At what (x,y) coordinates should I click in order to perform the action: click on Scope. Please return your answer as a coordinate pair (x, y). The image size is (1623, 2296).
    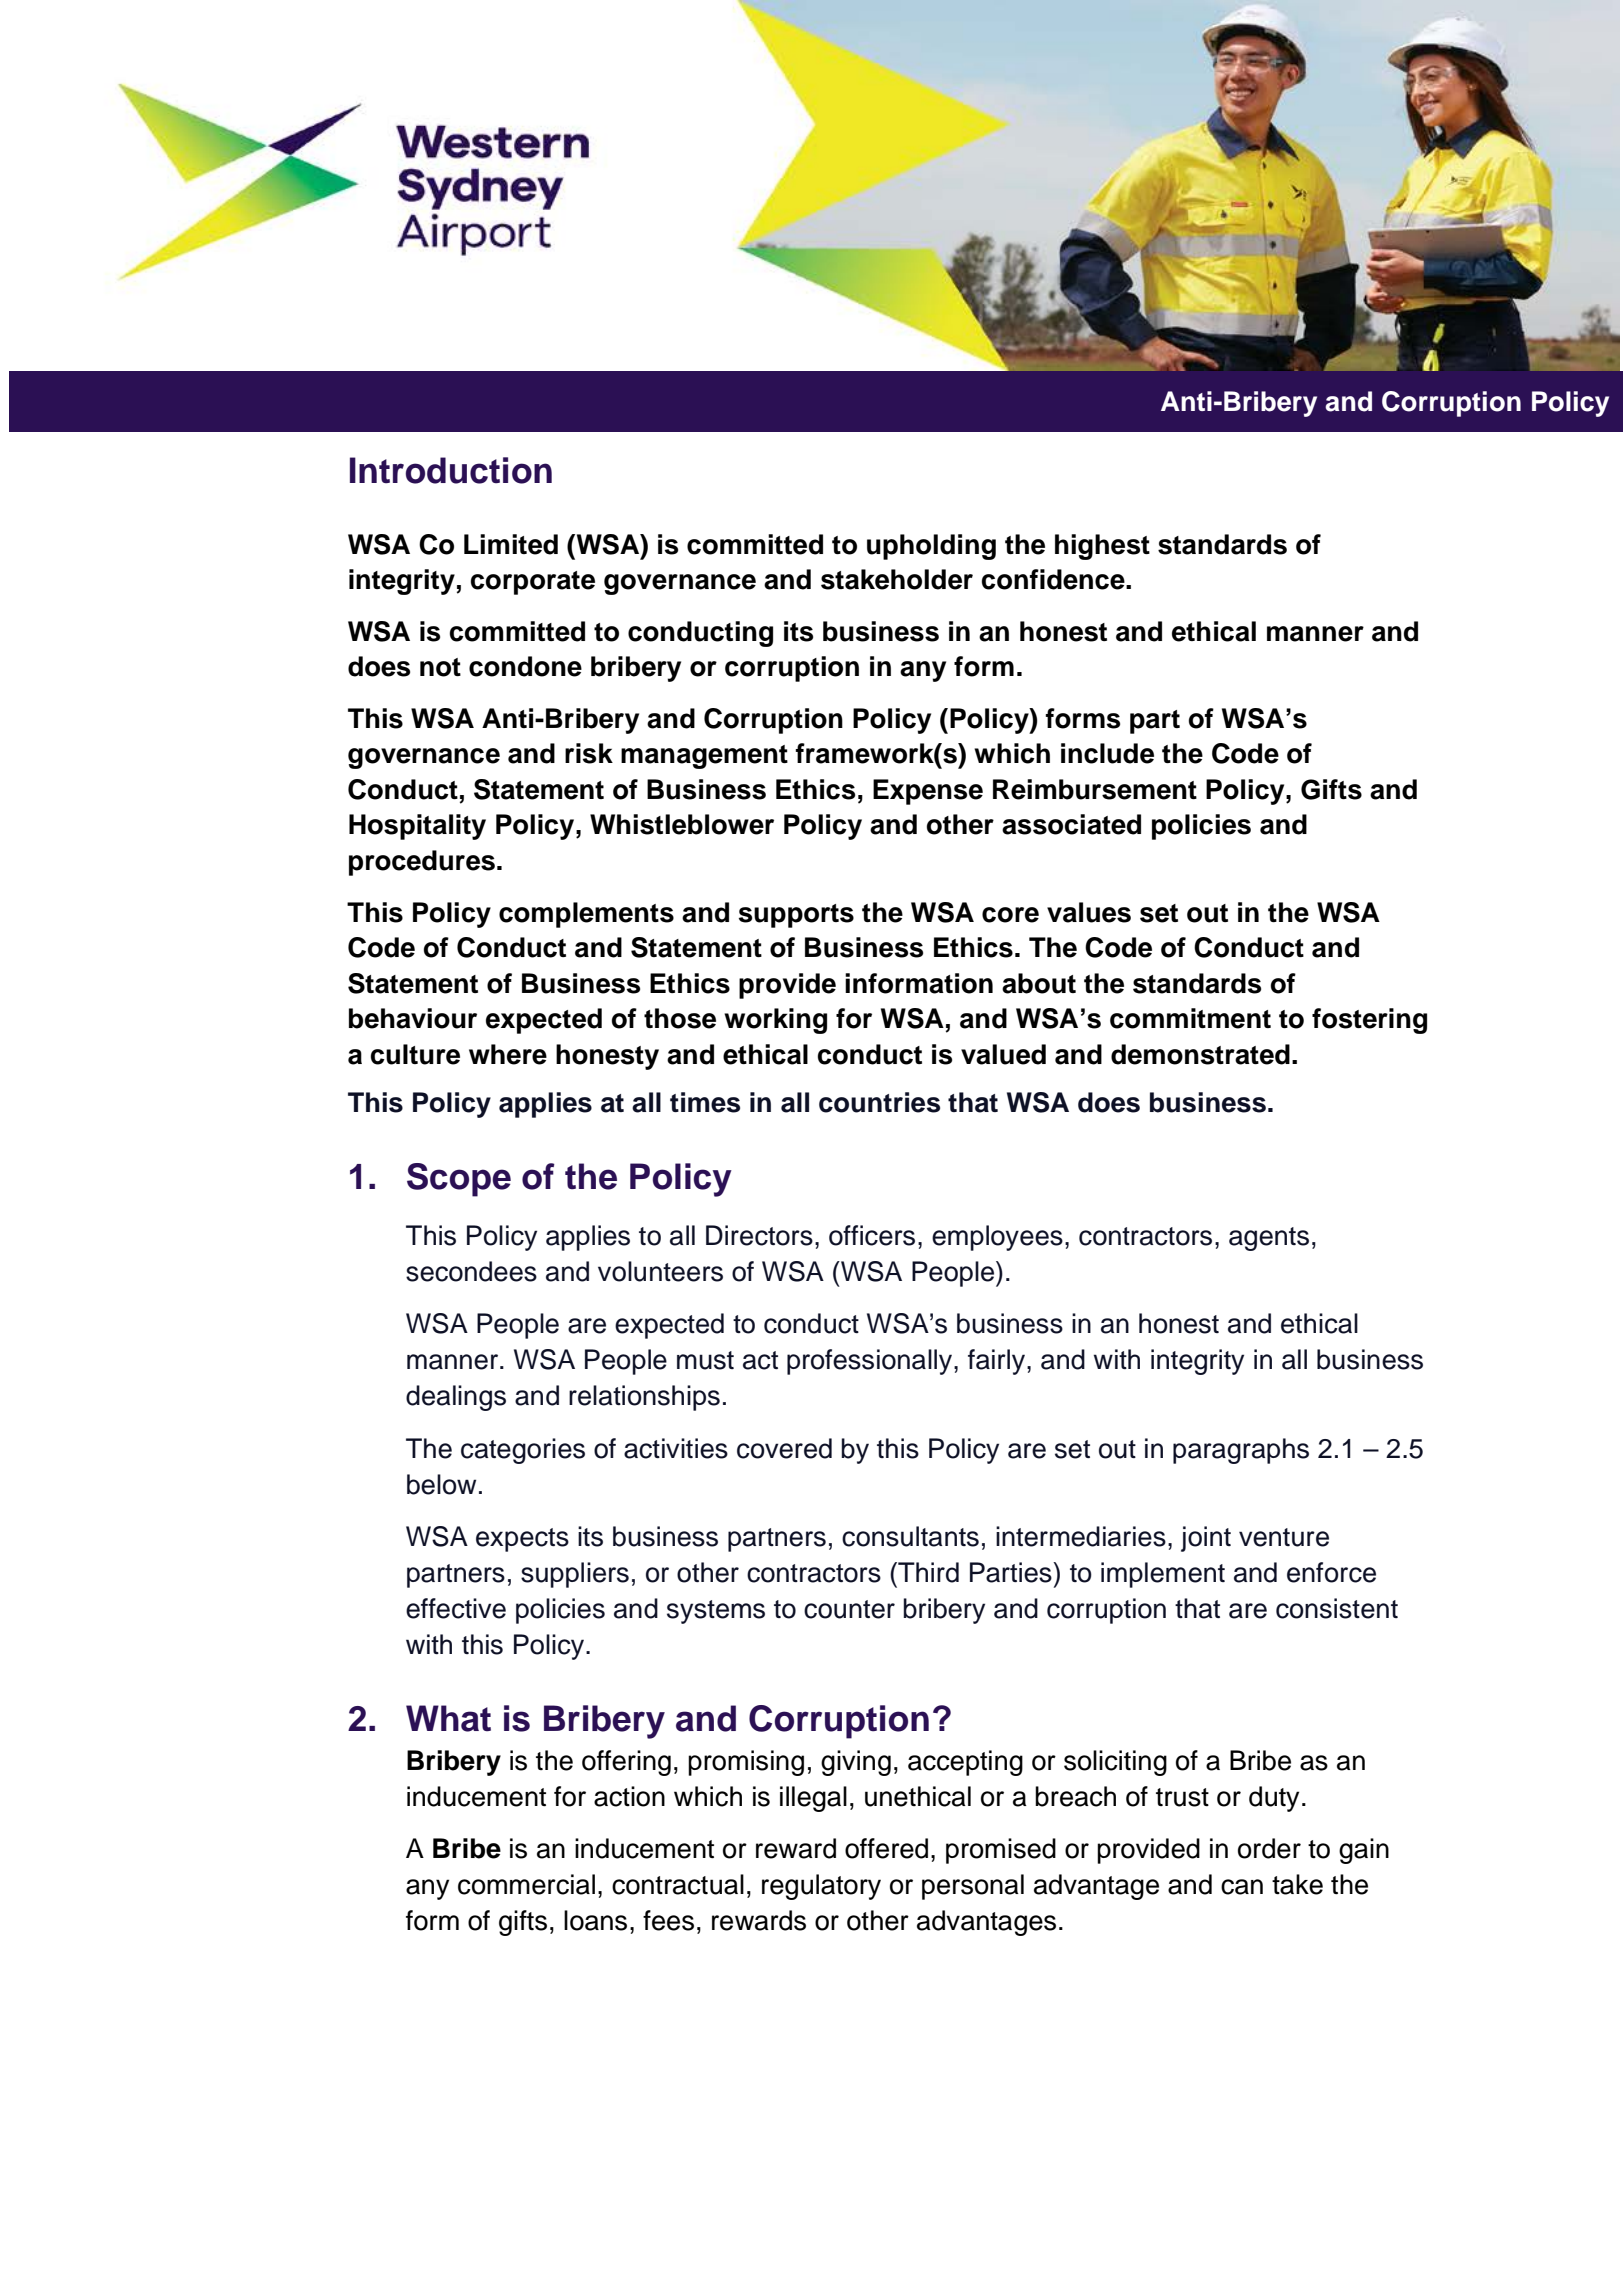
    Looking at the image, I should click on (459, 1180).
